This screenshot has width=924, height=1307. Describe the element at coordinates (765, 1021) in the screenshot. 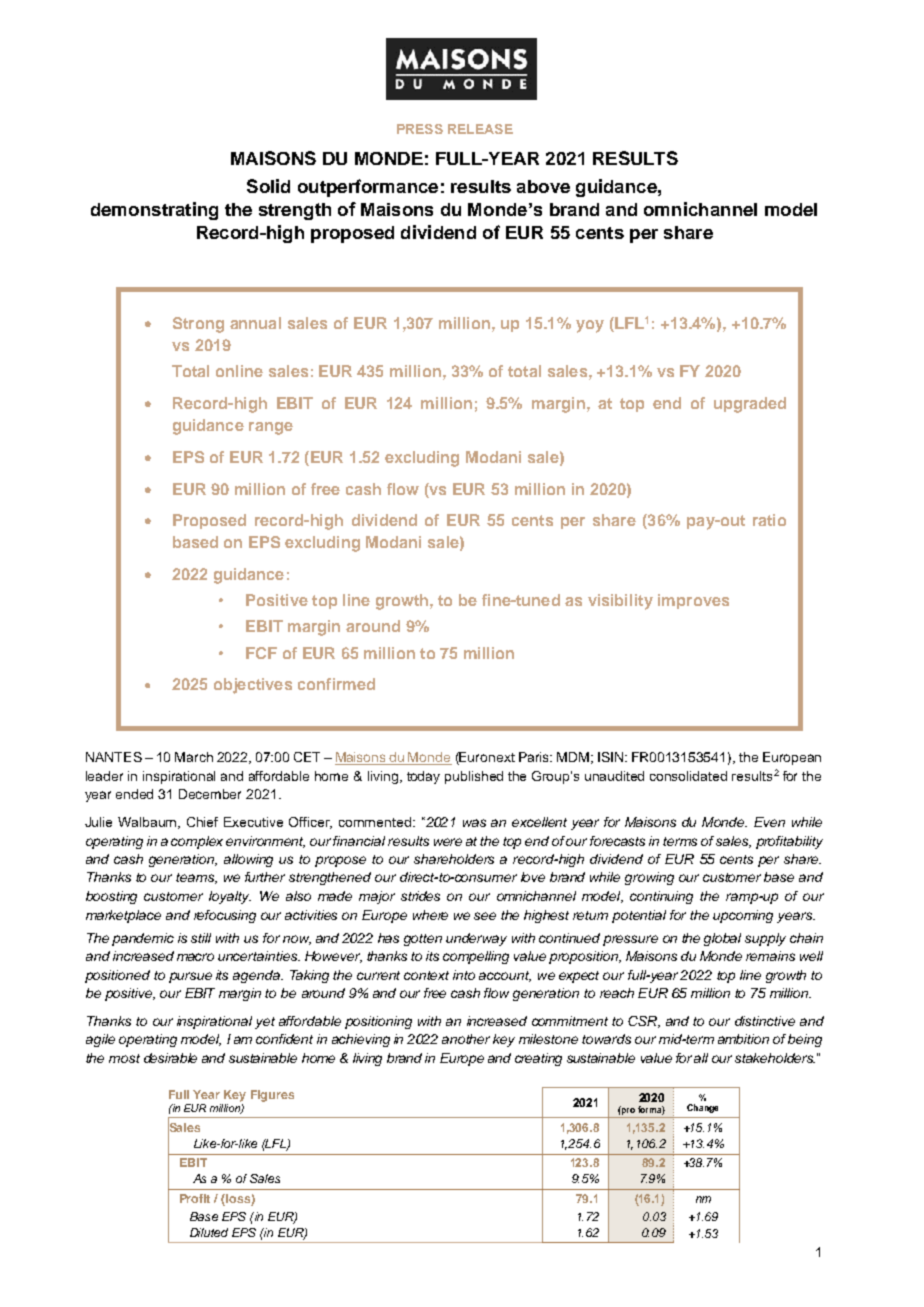

I see `distinctive` at that location.
